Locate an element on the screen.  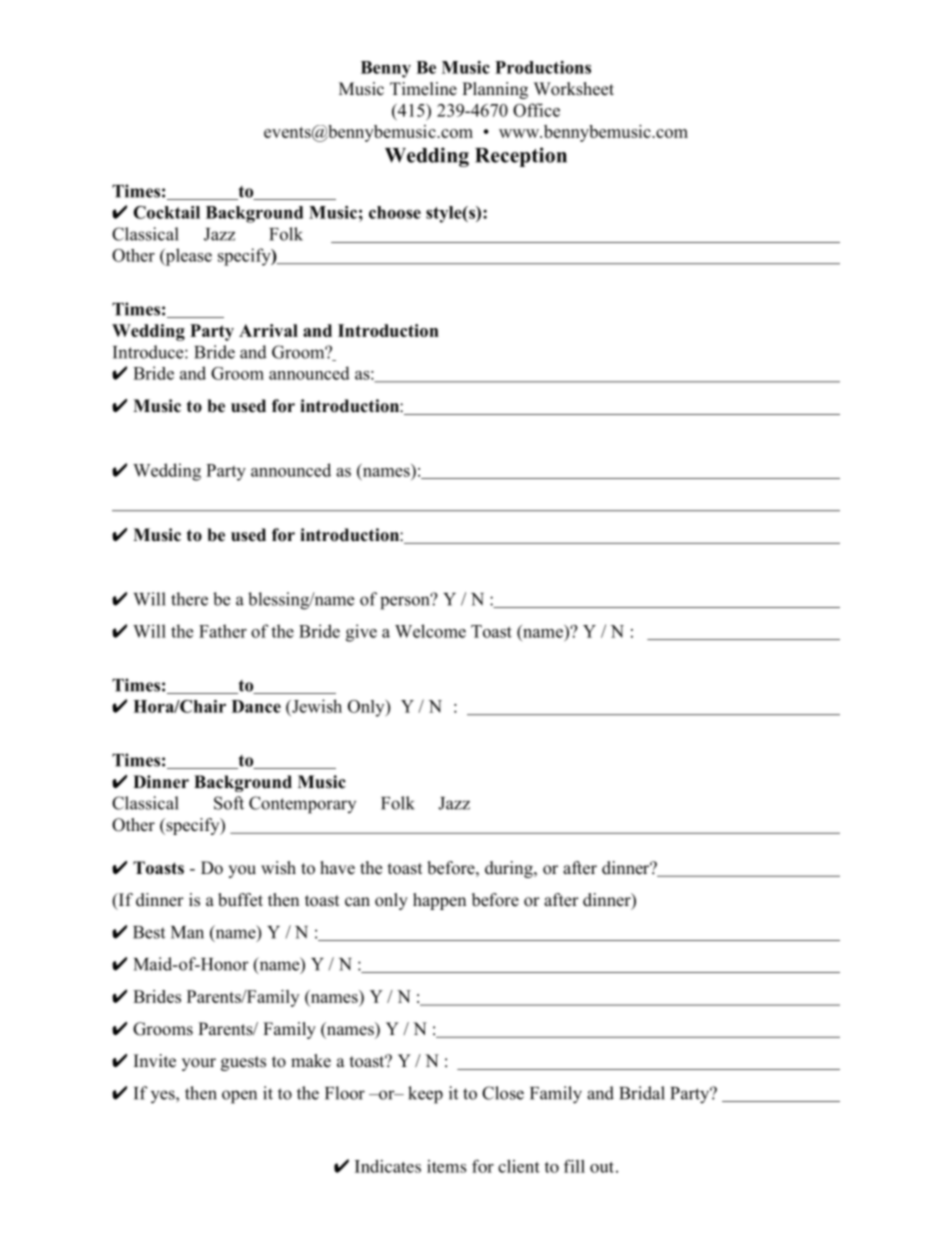
can is located at coordinates (357, 902).
